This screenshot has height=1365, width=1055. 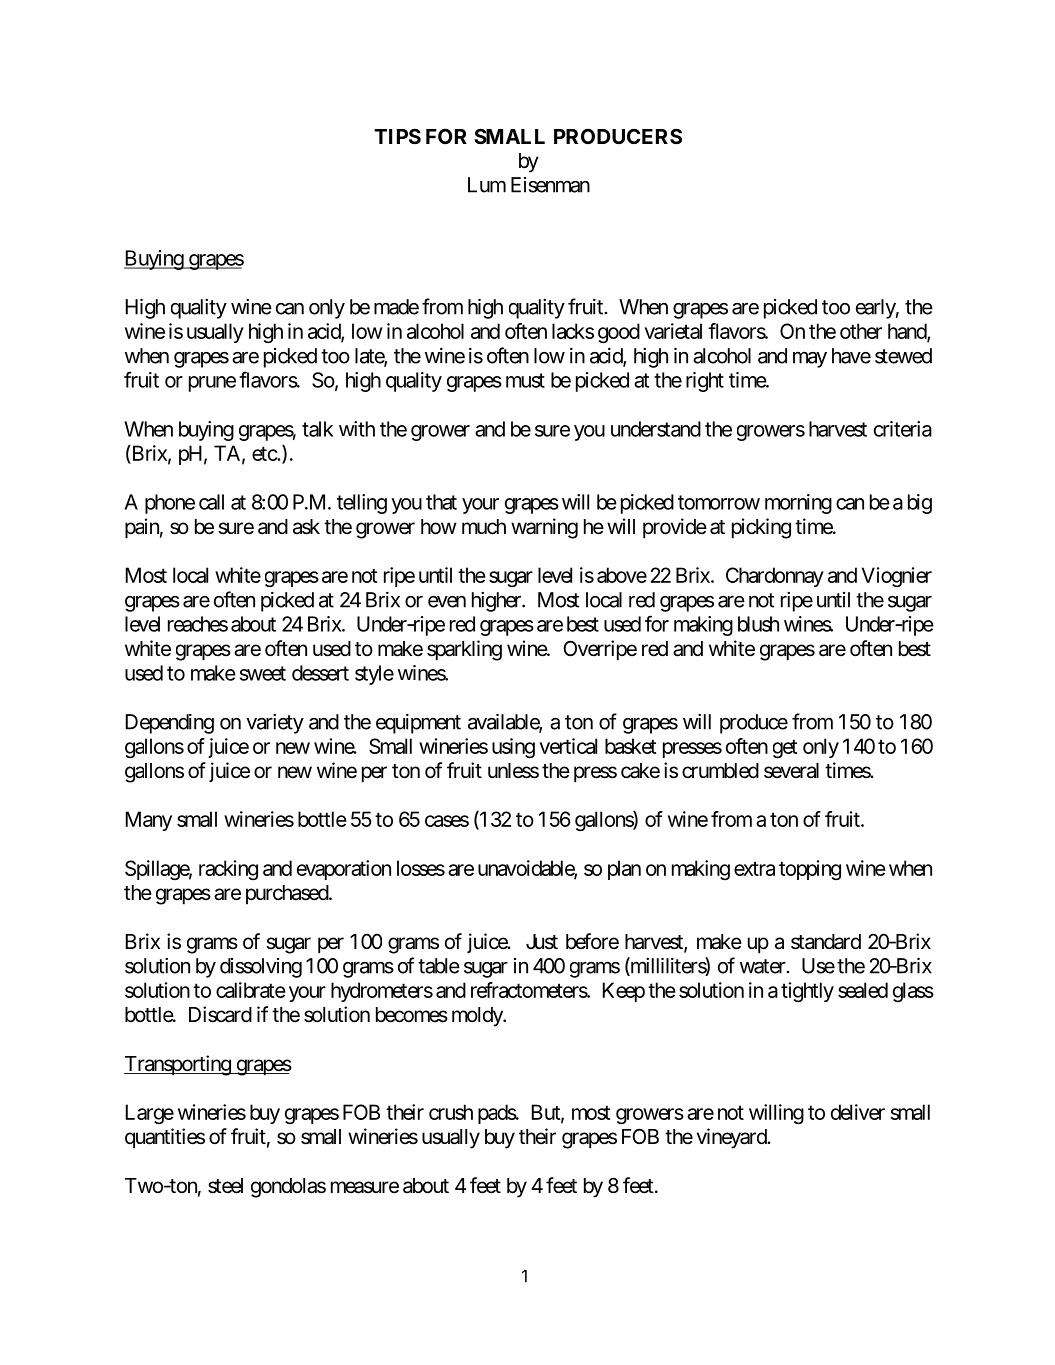 I want to click on other, so click(x=861, y=331).
